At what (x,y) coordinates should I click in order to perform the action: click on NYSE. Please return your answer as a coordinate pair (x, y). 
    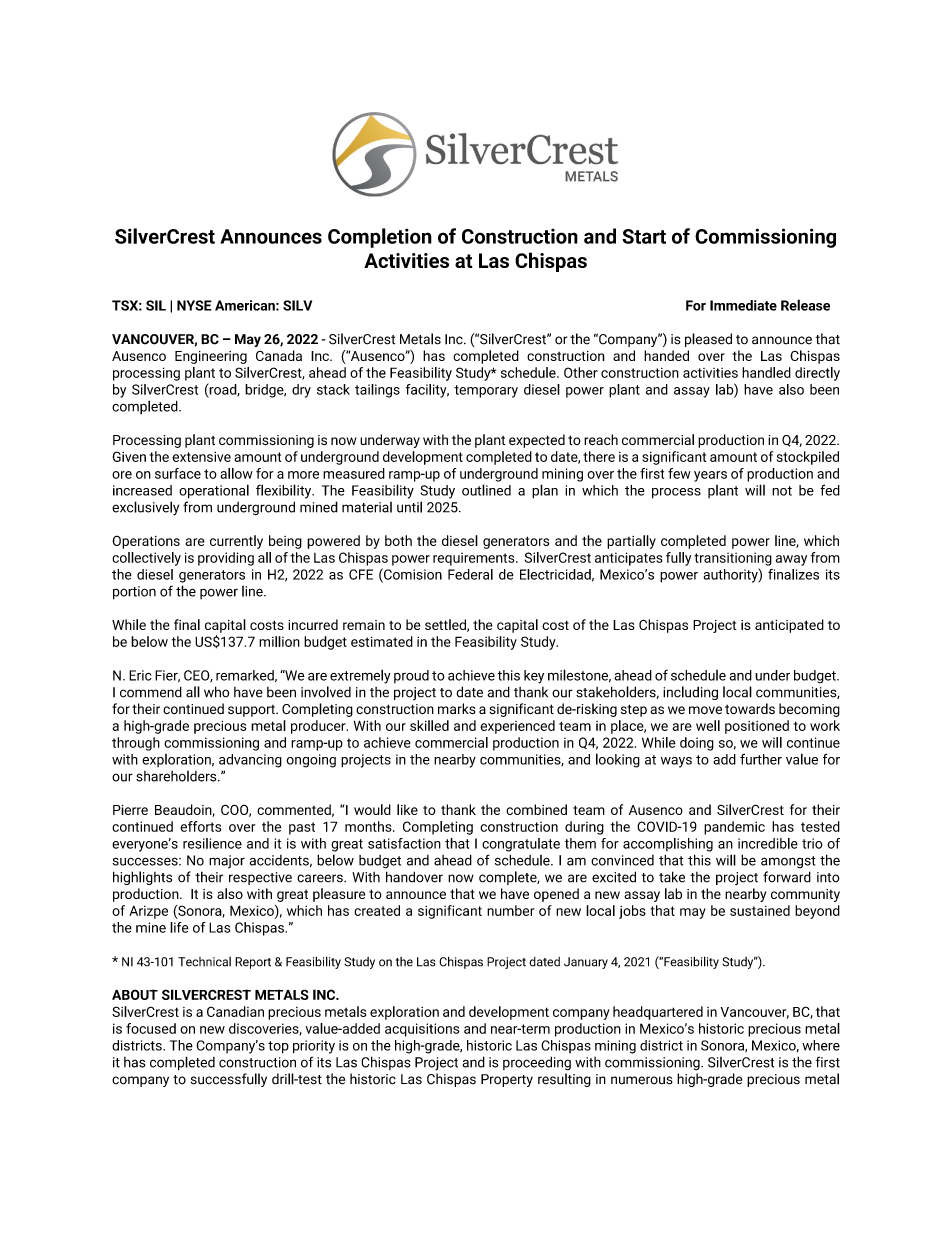
    Looking at the image, I should click on (194, 305).
